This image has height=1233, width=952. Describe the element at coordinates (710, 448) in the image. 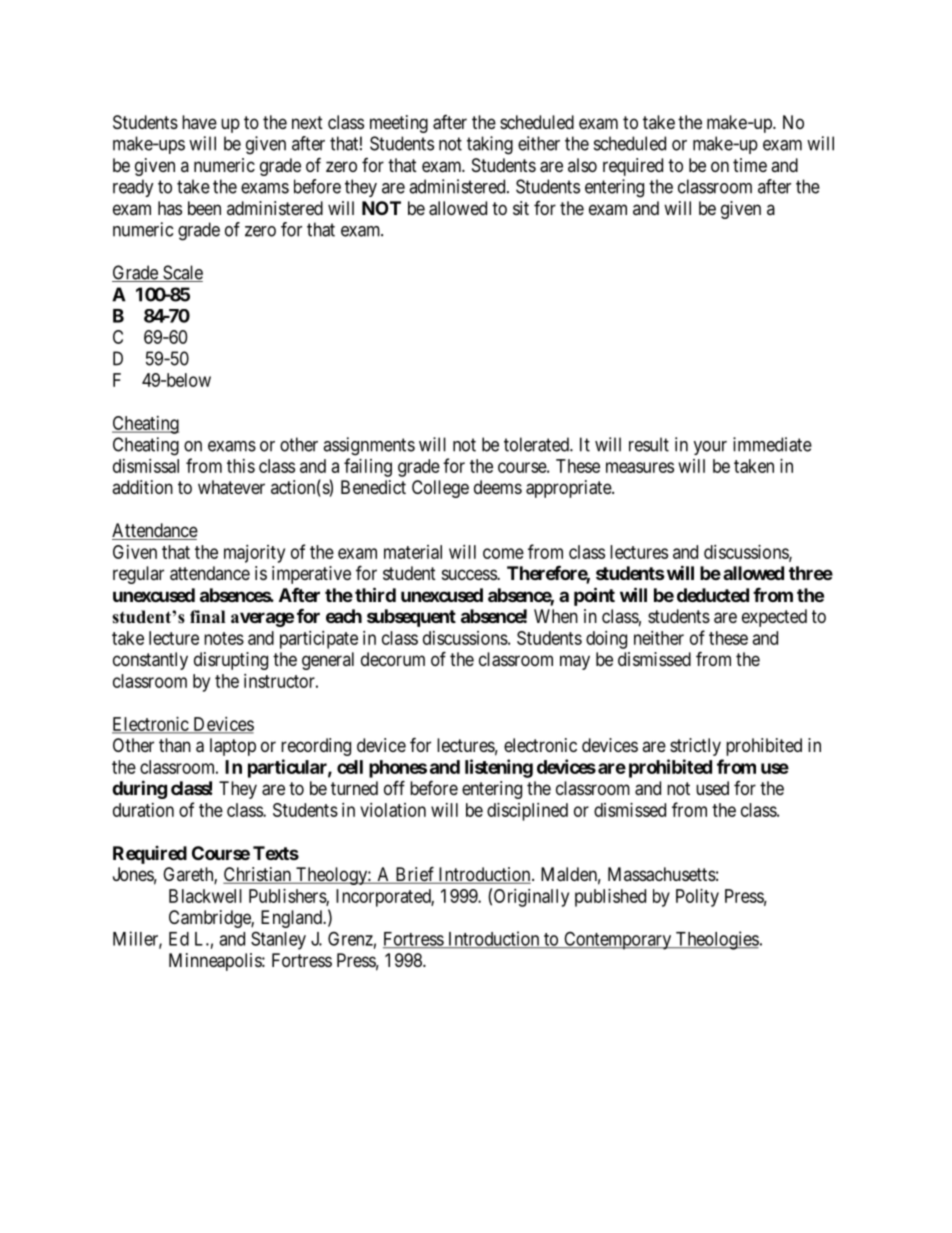

I see `your` at that location.
